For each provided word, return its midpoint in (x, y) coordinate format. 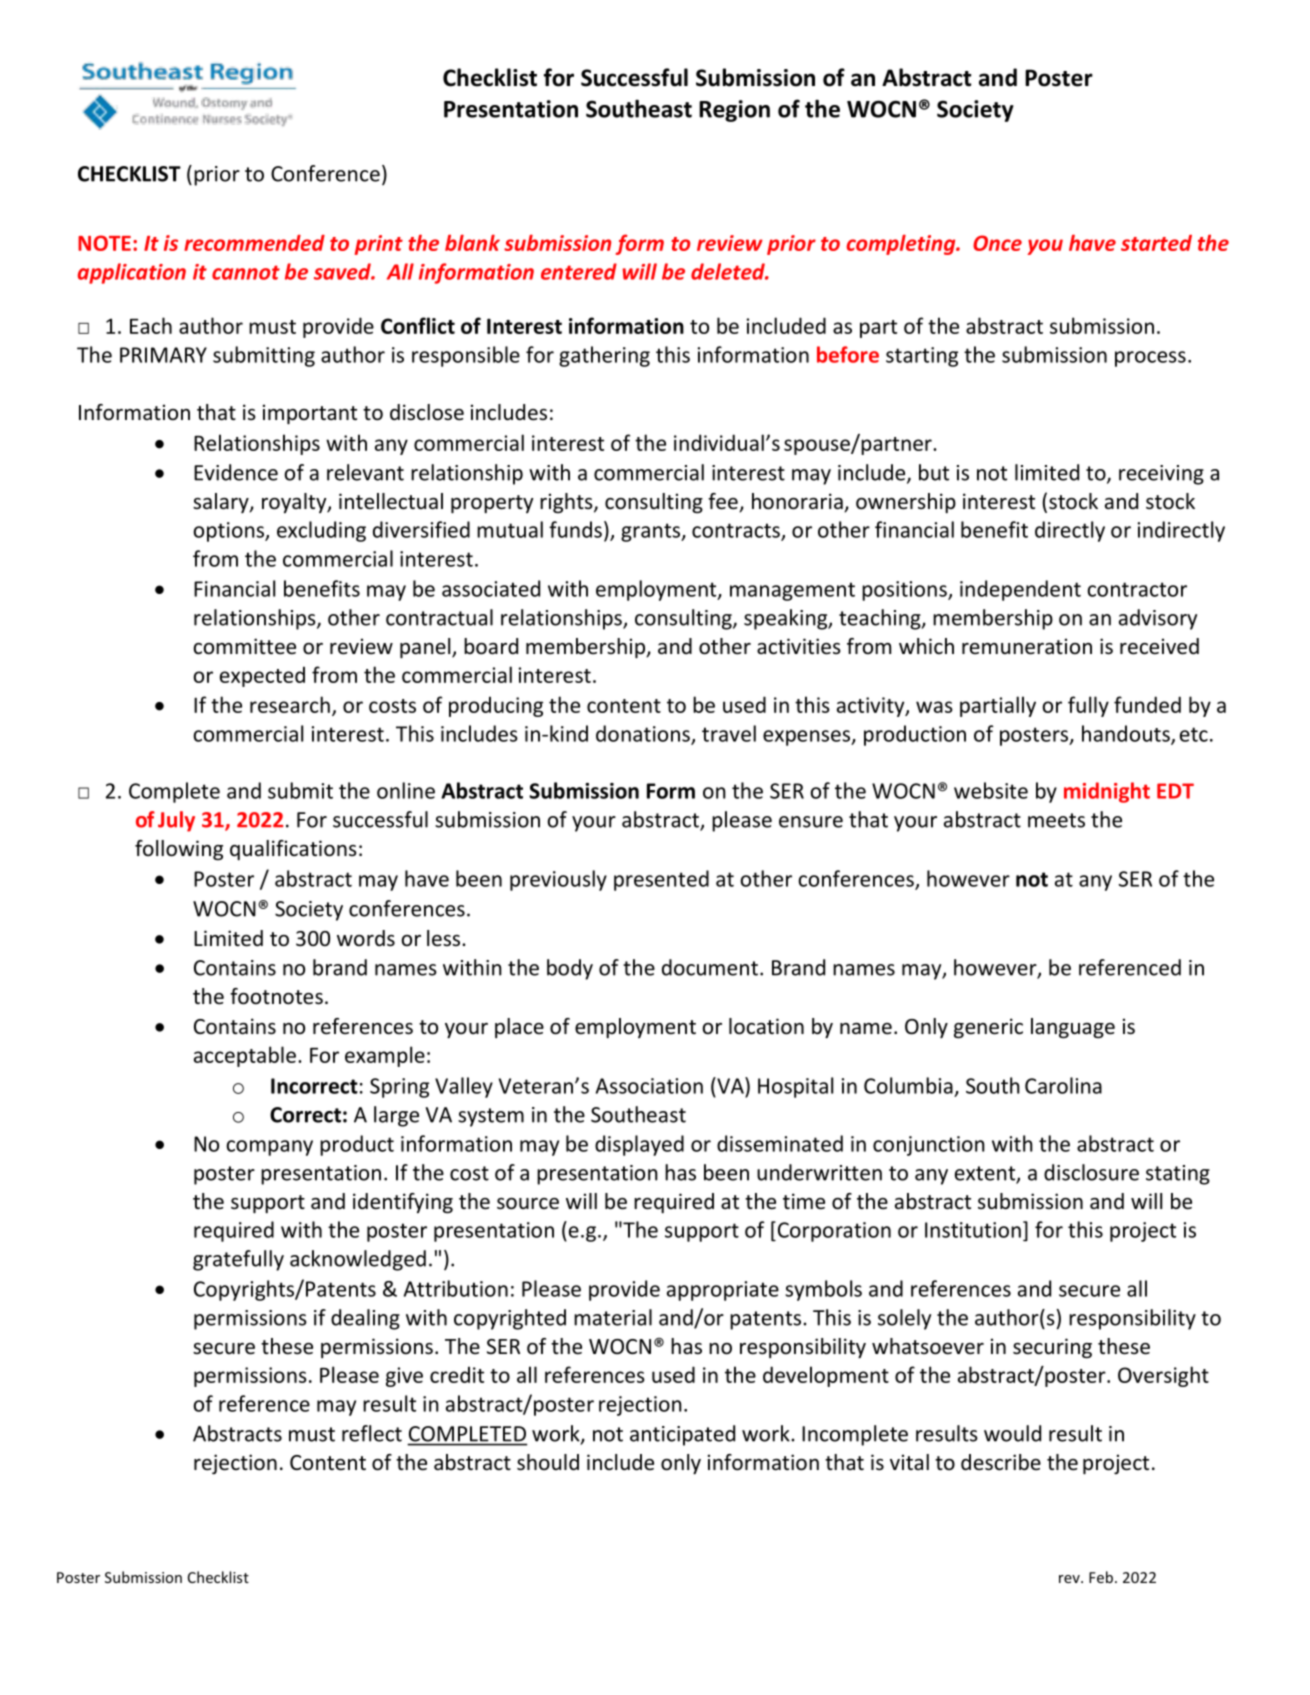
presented (661, 880)
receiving (1161, 475)
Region (734, 111)
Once (997, 243)
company (269, 1148)
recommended (254, 243)
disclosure (1091, 1172)
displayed (639, 1145)
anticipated (682, 1435)
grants (652, 532)
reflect (372, 1433)
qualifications (293, 850)
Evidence (236, 472)
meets (1056, 820)
